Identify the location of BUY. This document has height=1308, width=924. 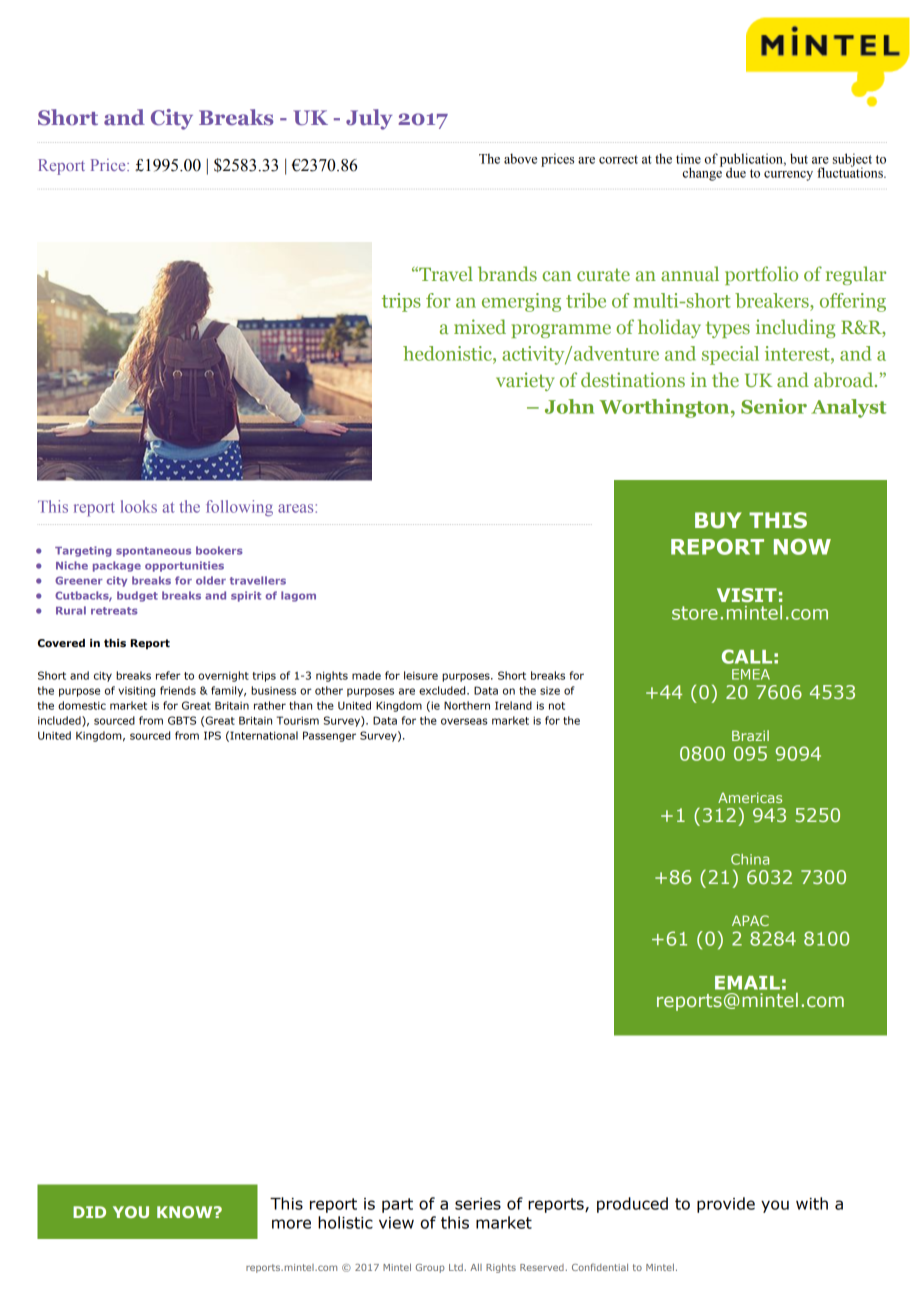
(718, 520).
